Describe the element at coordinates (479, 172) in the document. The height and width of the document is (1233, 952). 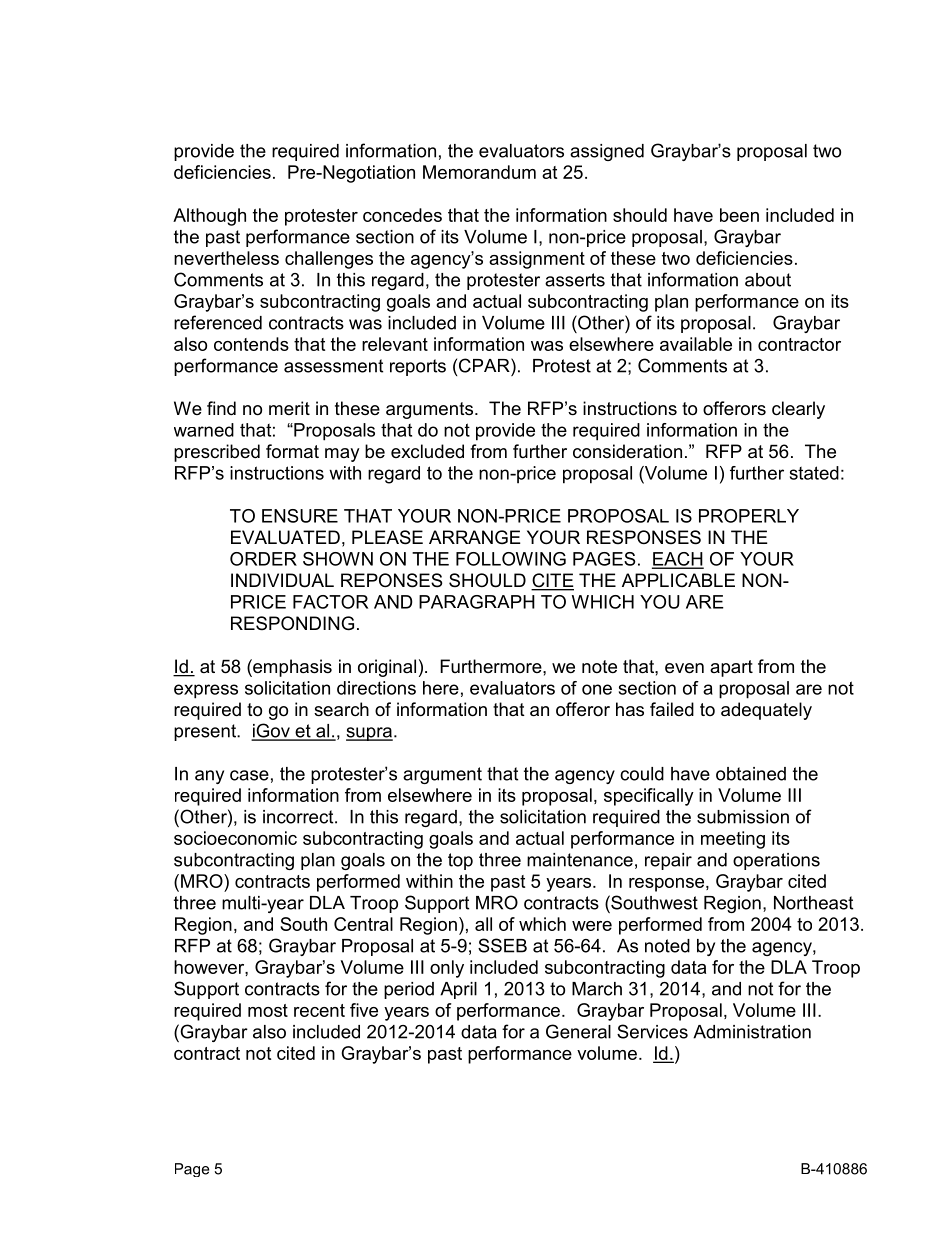
I see `Memorandum` at that location.
